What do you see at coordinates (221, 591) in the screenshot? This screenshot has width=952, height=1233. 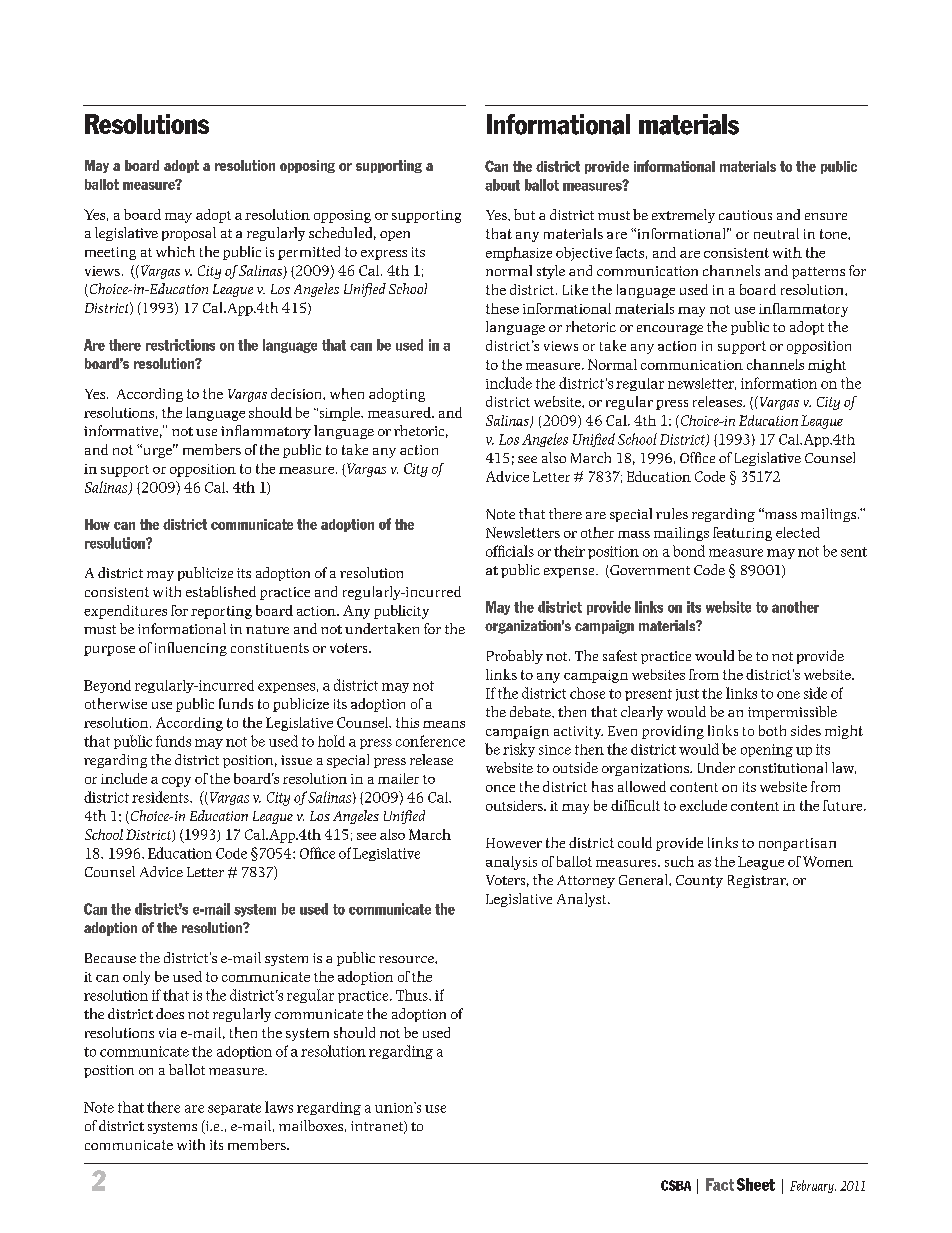 I see `established` at bounding box center [221, 591].
